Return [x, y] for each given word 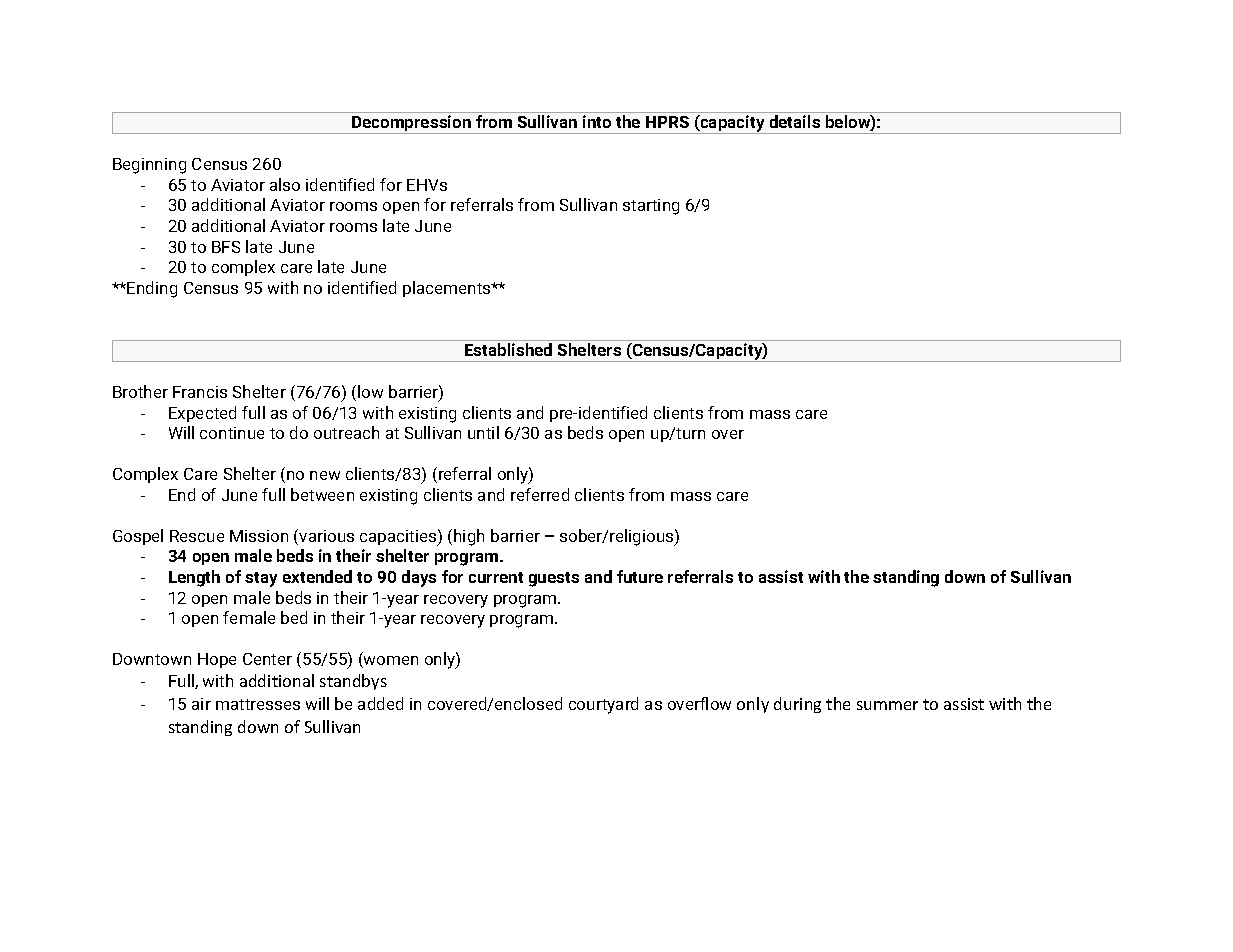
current [496, 577]
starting [651, 207]
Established [508, 349]
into [597, 121]
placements [448, 289]
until [483, 432]
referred [540, 494]
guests [554, 579]
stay [261, 579]
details [795, 121]
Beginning [149, 166]
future [640, 576]
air [201, 704]
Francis [200, 392]
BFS [226, 247]
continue [232, 433]
